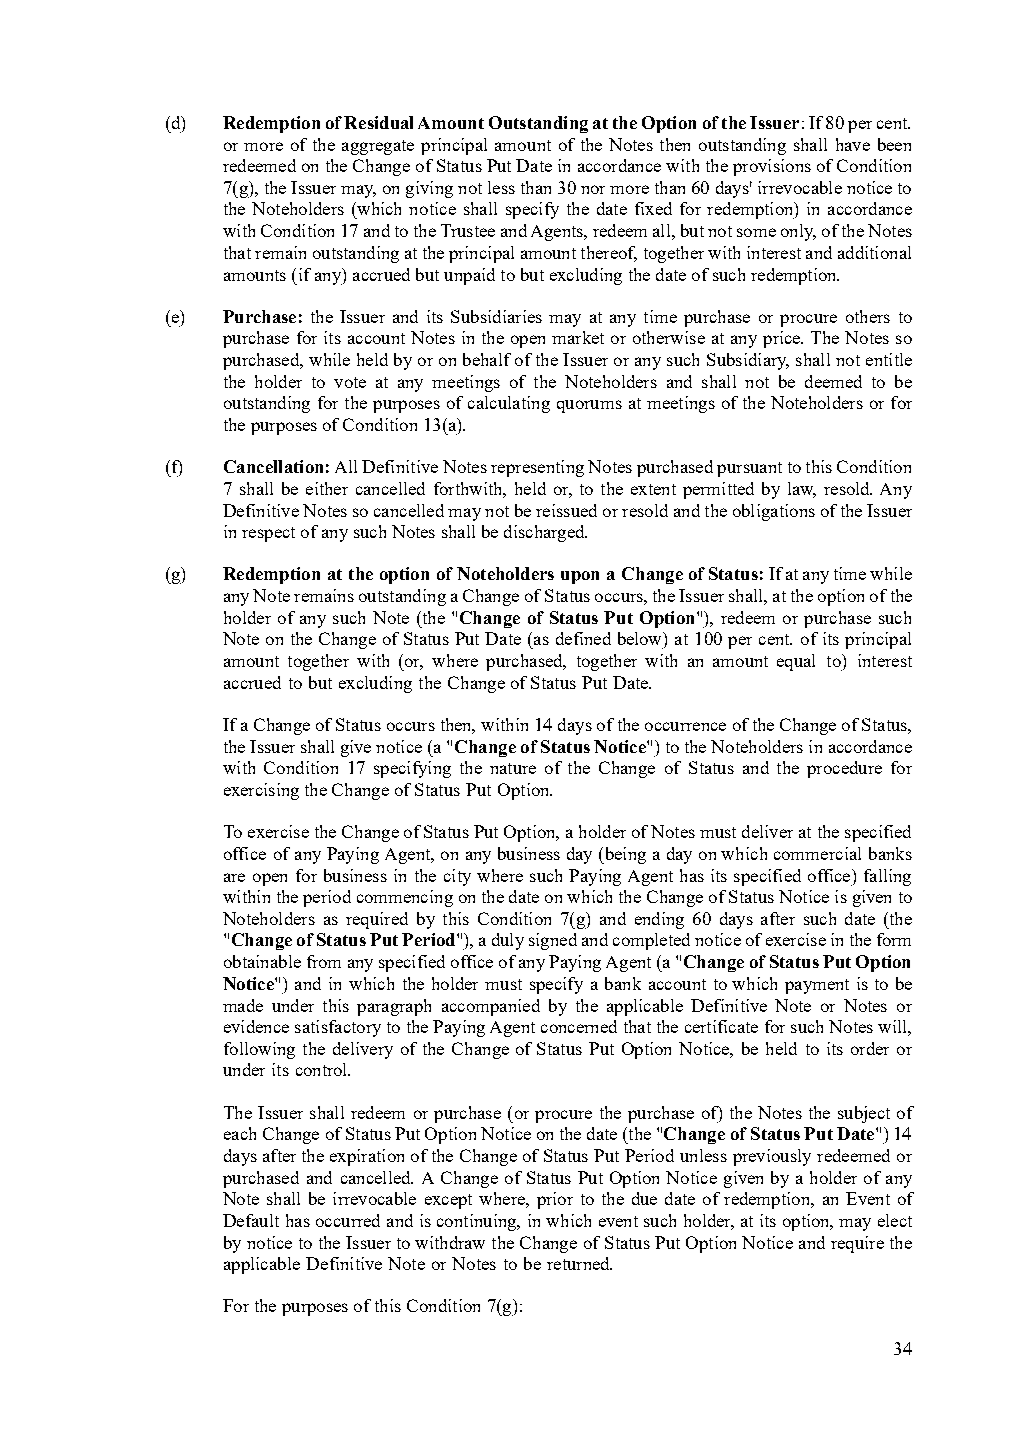 This screenshot has width=1020, height=1442. I want to click on defined, so click(583, 638).
